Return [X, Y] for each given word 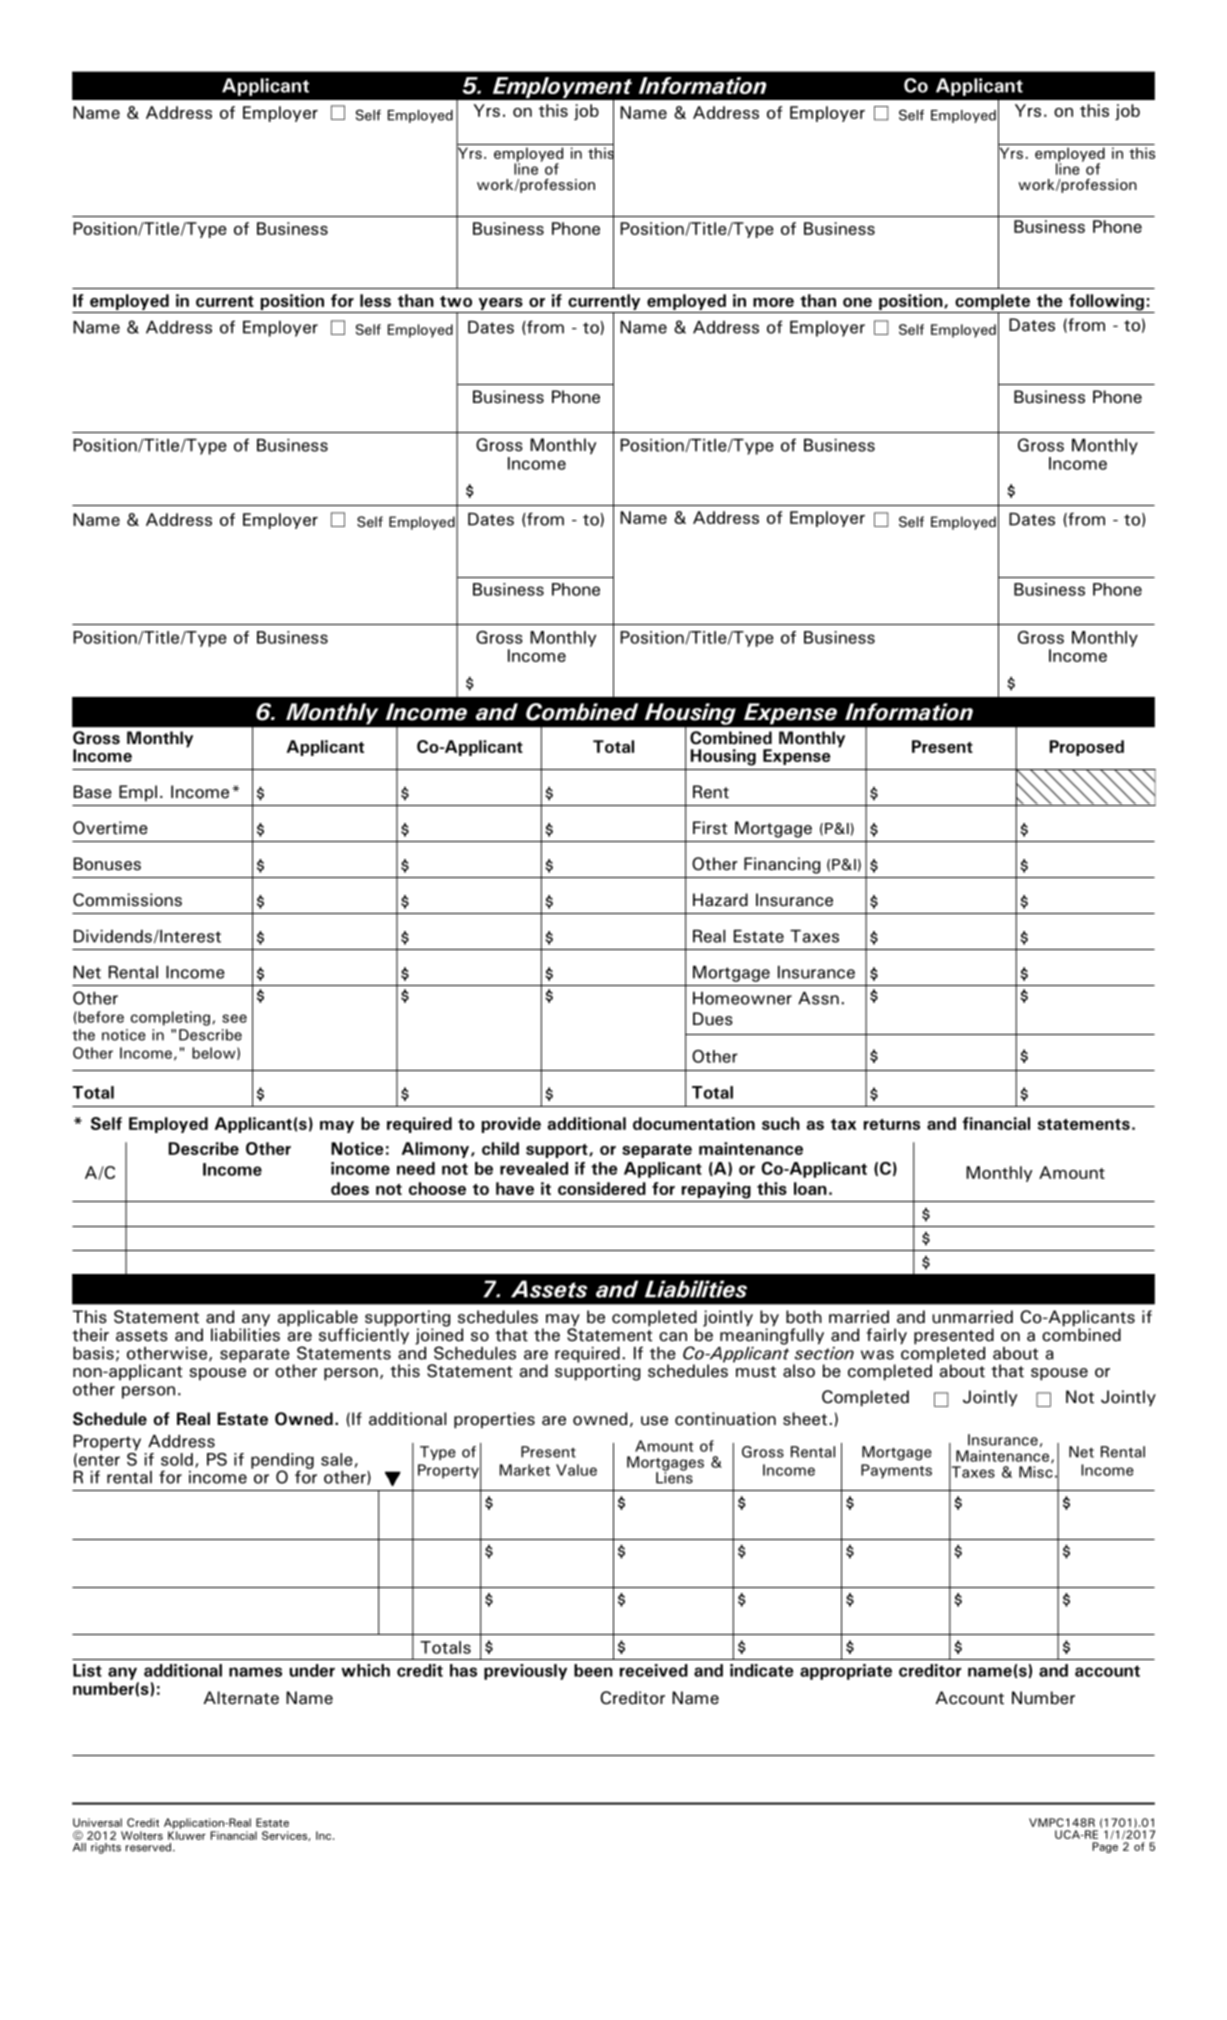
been [593, 1670]
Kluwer [187, 1835]
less [375, 300]
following [1106, 303]
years [500, 305]
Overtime [110, 828]
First [710, 828]
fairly [886, 1336]
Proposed [1087, 748]
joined [439, 1336]
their [90, 1335]
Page [1105, 1847]
